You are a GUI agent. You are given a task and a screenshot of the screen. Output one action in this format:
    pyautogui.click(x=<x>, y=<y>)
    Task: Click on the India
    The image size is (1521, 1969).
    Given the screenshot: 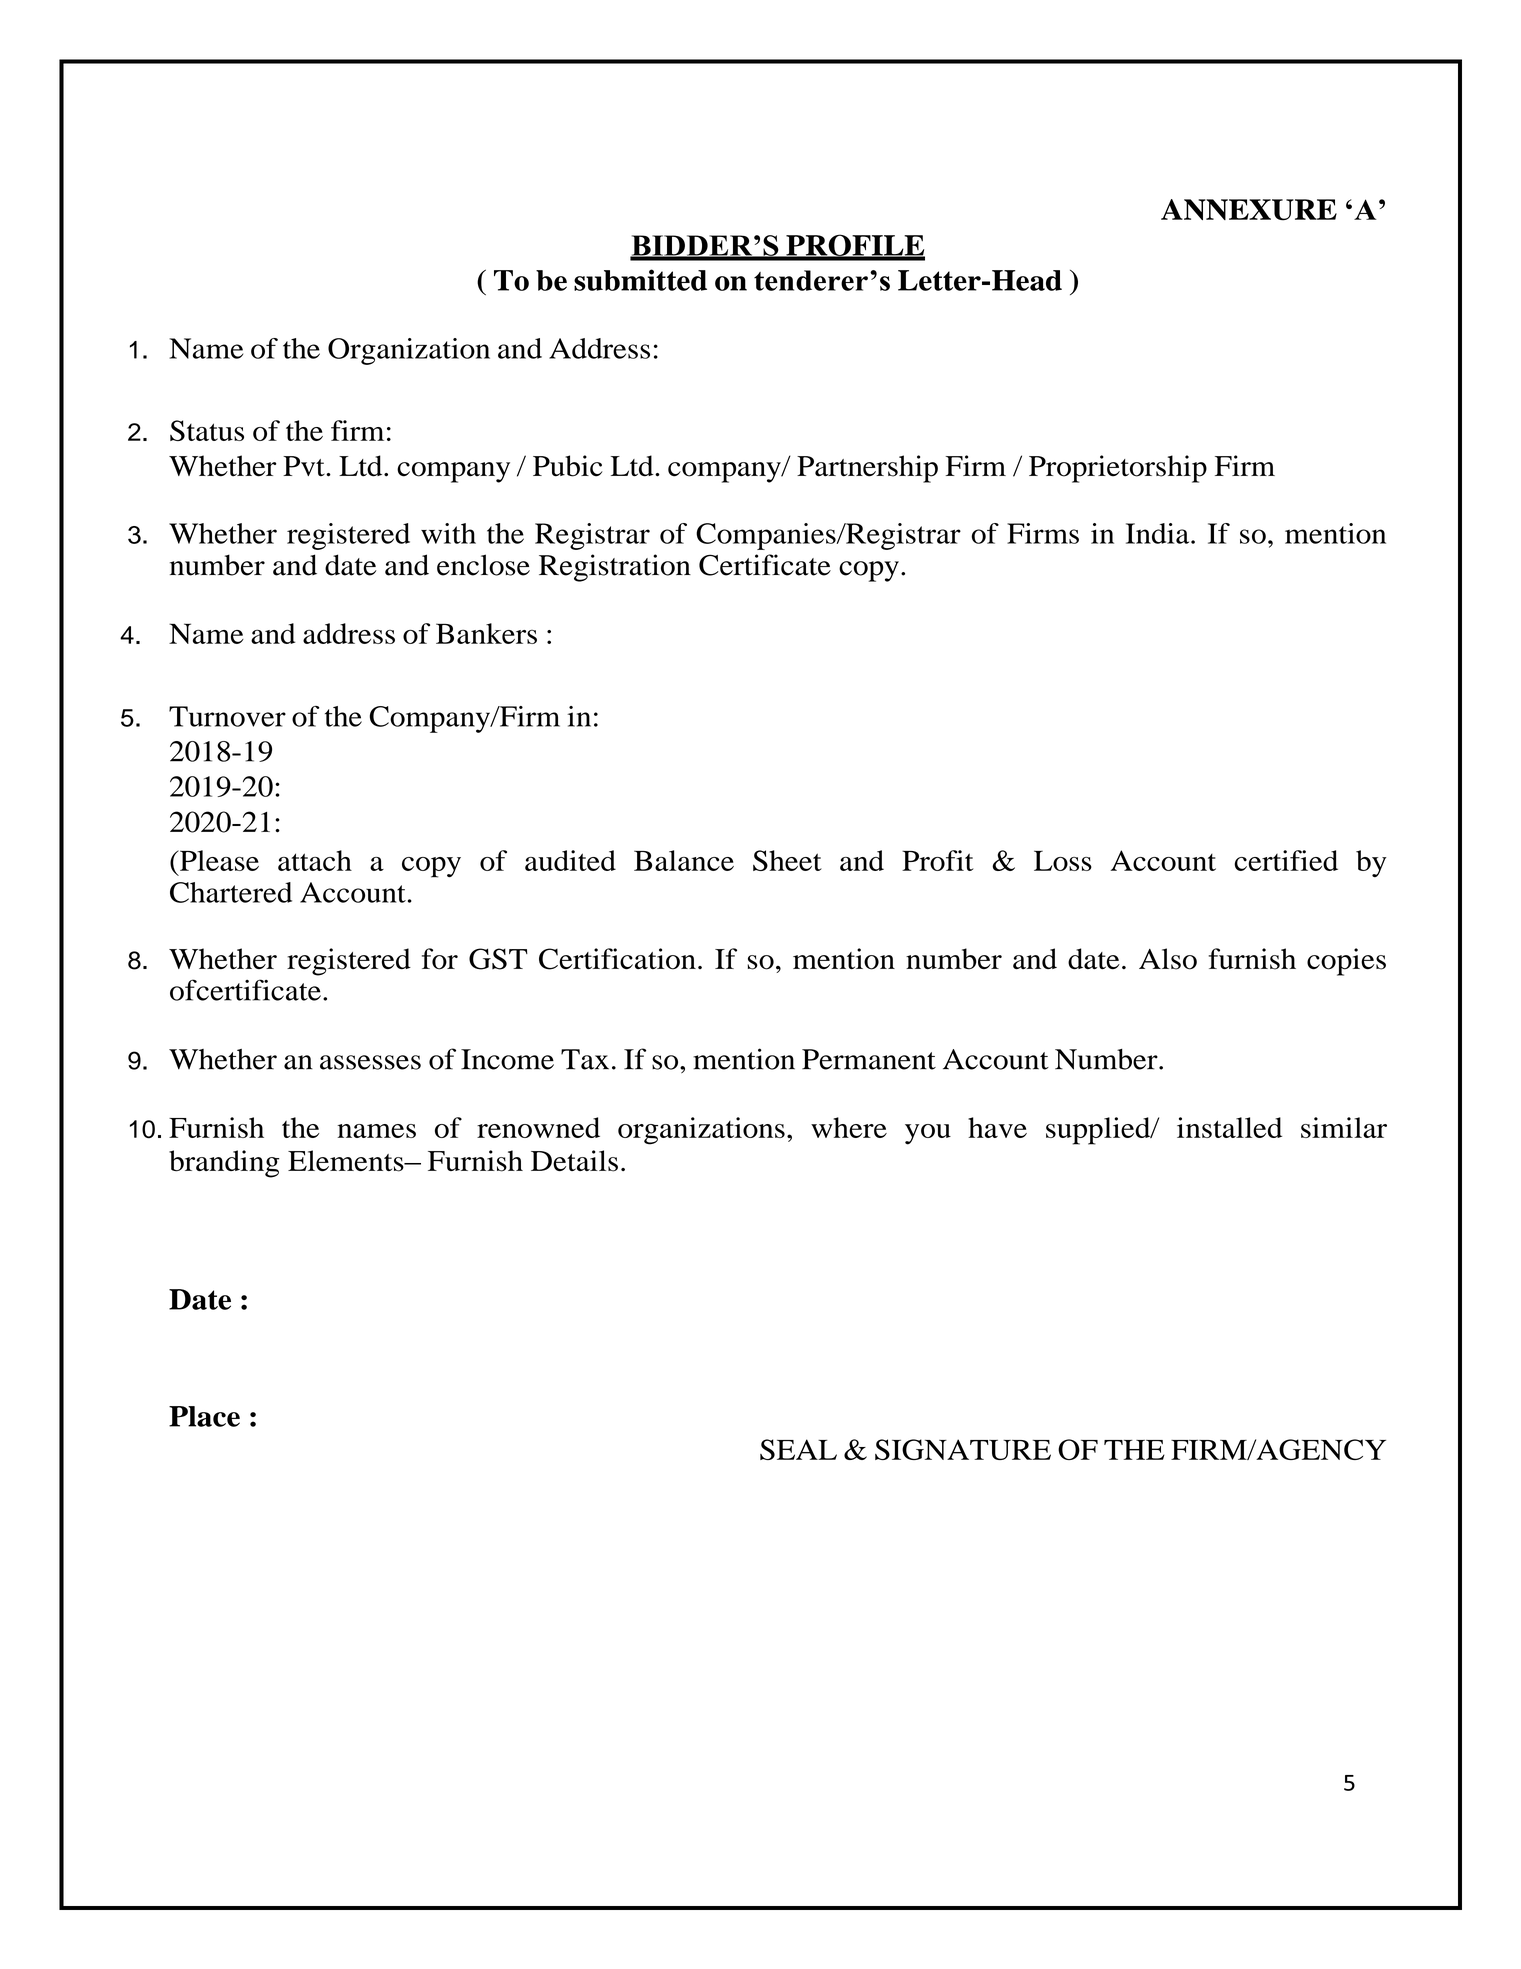 What is the action you would take?
    pyautogui.click(x=1159, y=533)
